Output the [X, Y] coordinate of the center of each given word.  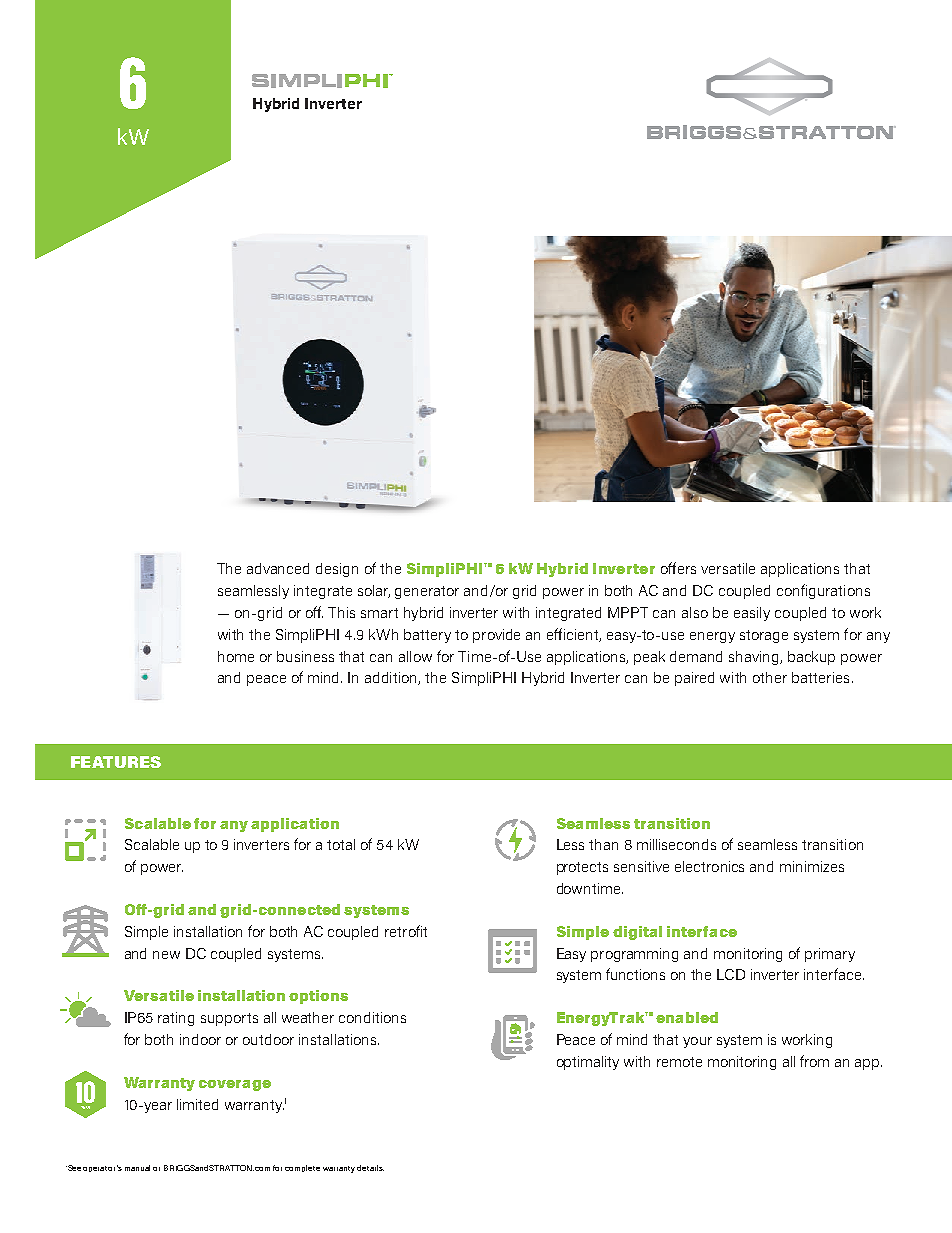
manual [137, 1168]
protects [582, 868]
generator [427, 592]
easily [752, 614]
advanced [278, 568]
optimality [588, 1063]
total [341, 844]
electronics [709, 866]
